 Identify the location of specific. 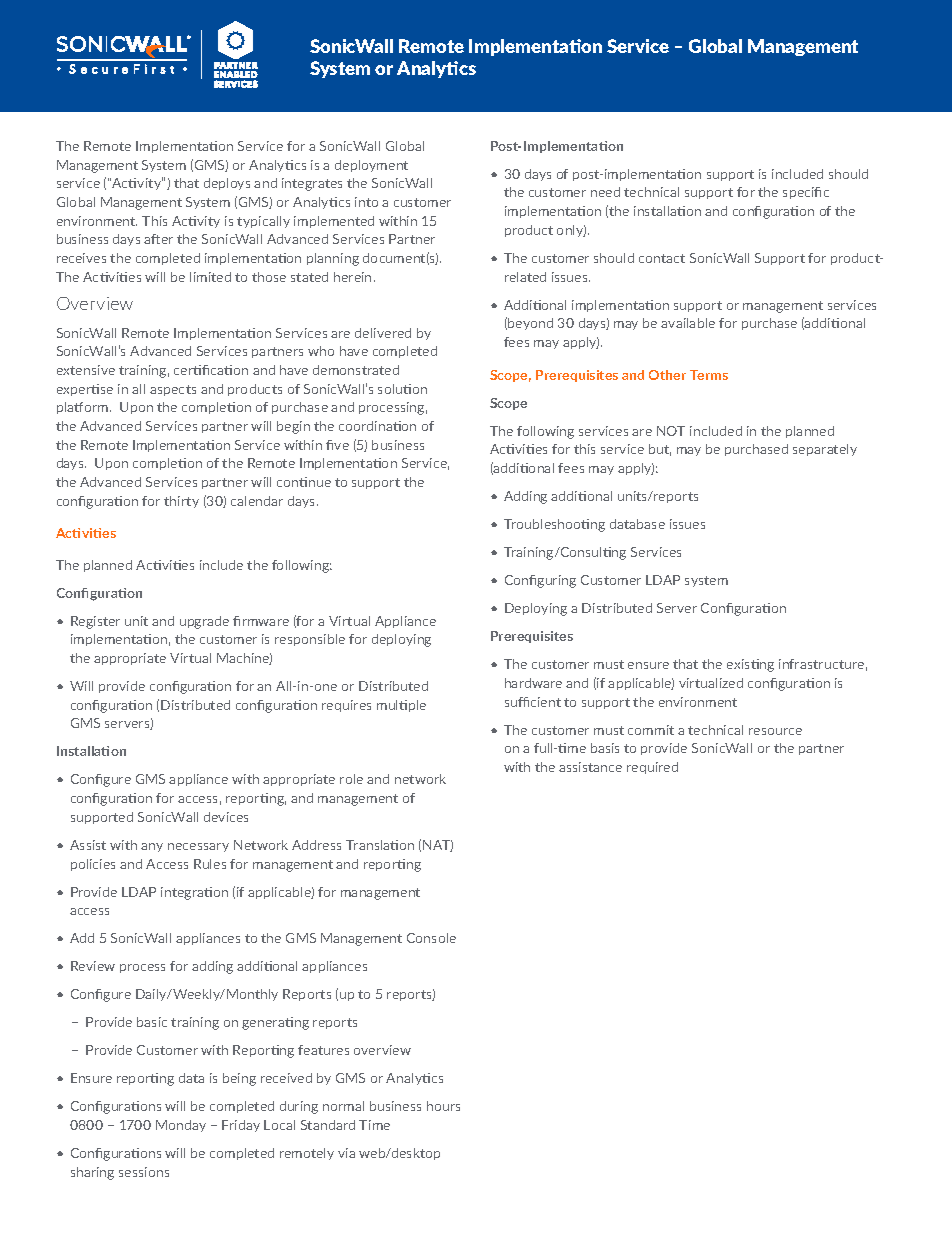
(806, 193).
